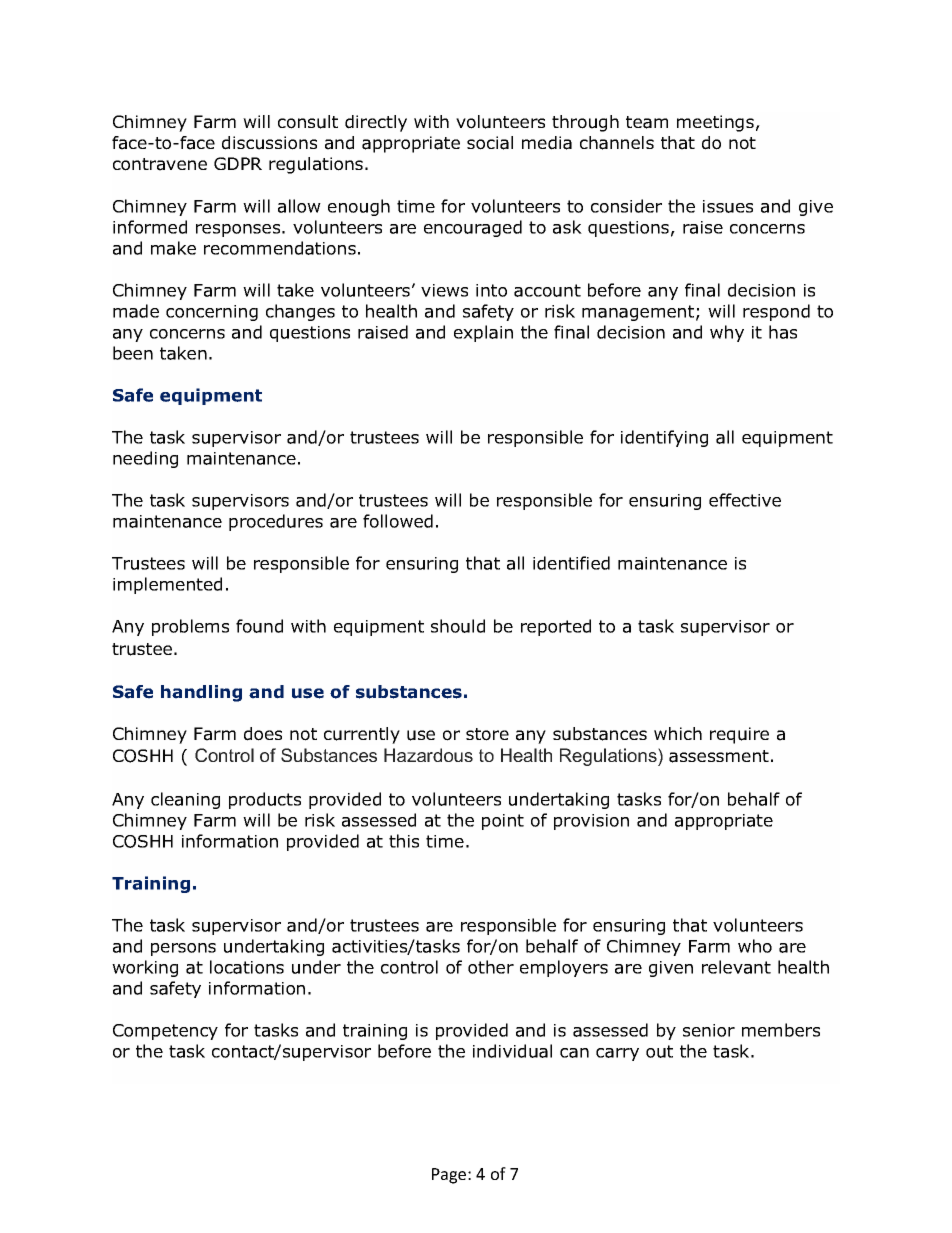  What do you see at coordinates (185, 800) in the image?
I see `cleaning` at bounding box center [185, 800].
